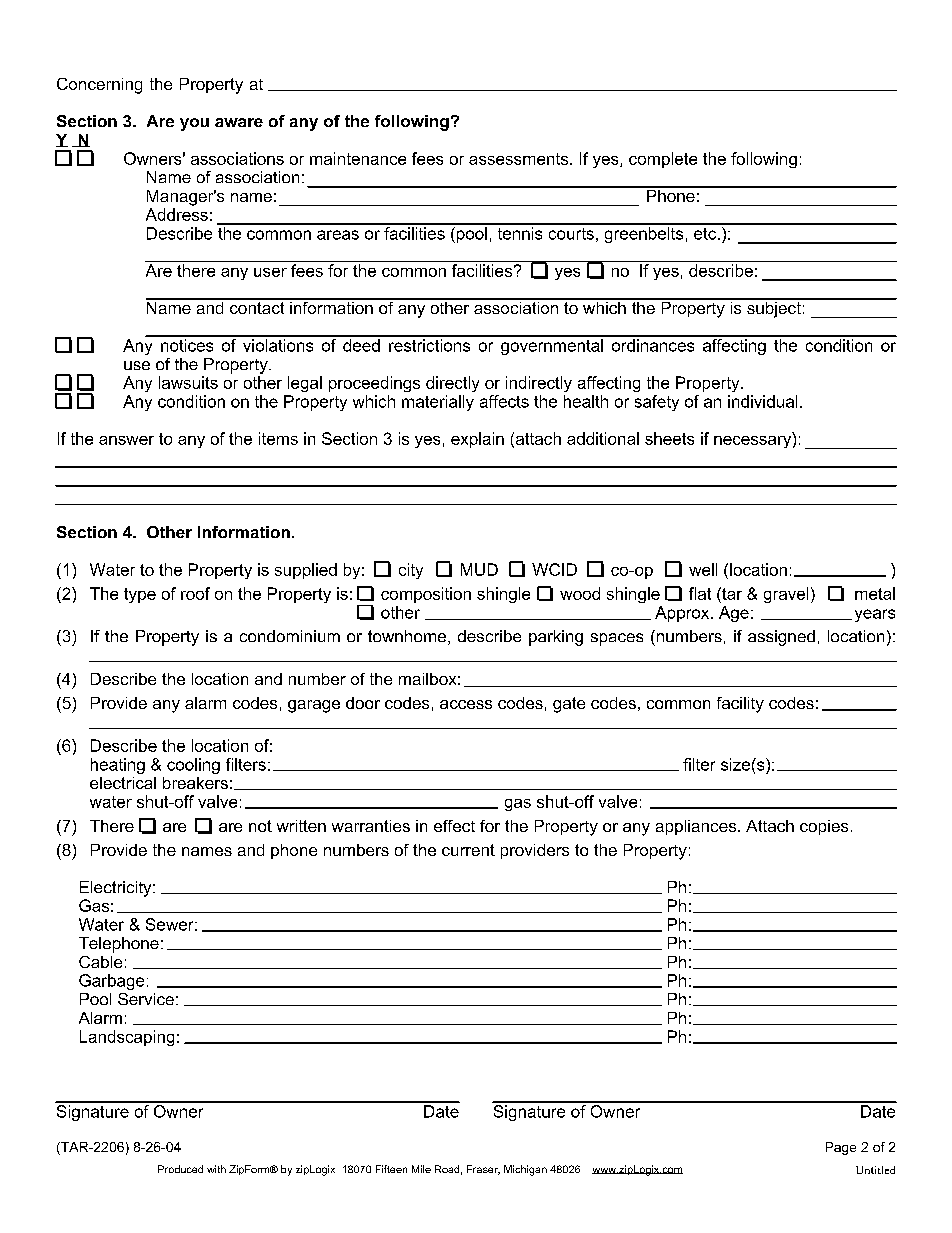 This document has width=952, height=1233. Describe the element at coordinates (781, 638) in the document. I see `assigned` at that location.
